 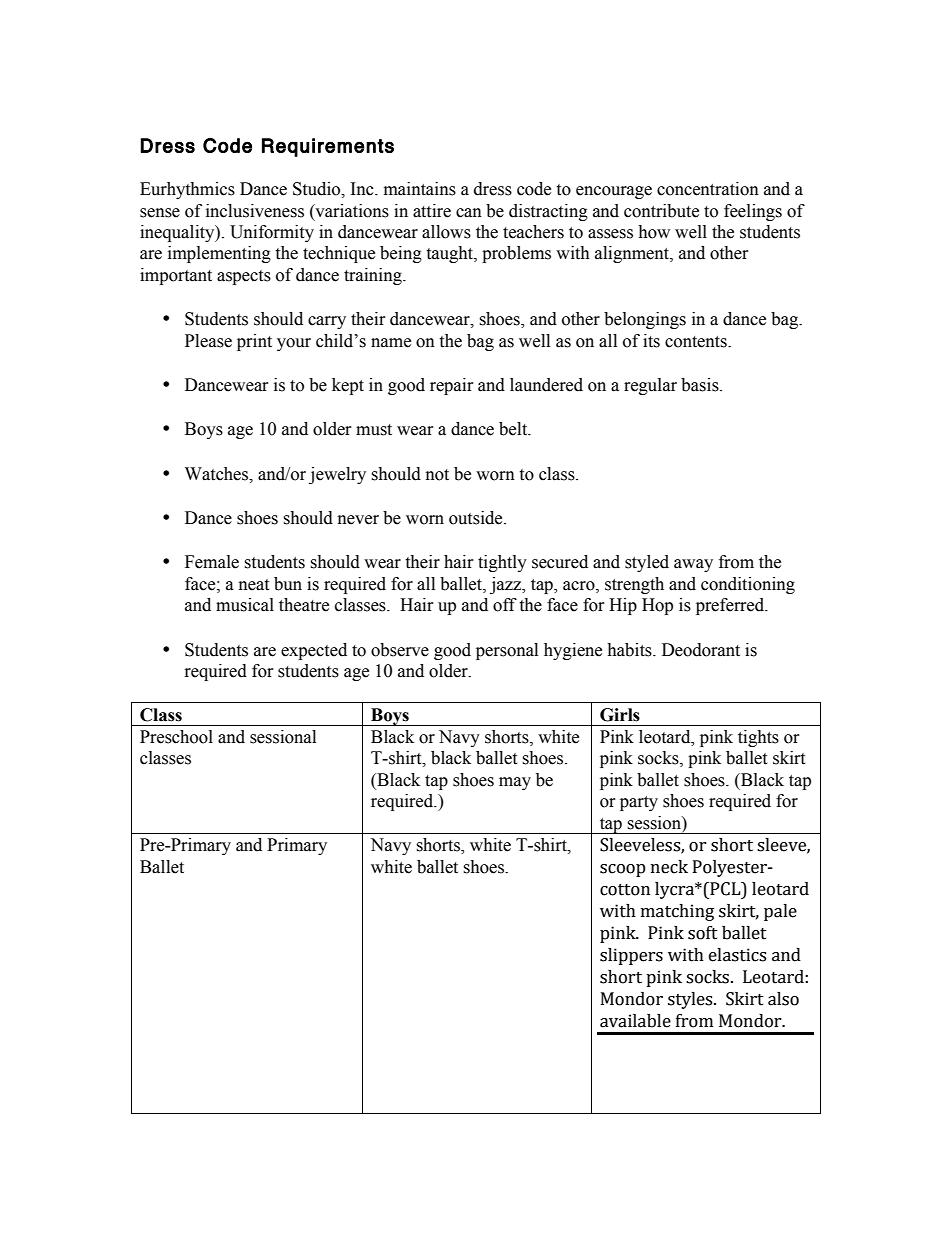 What do you see at coordinates (635, 1021) in the screenshot?
I see `available` at bounding box center [635, 1021].
